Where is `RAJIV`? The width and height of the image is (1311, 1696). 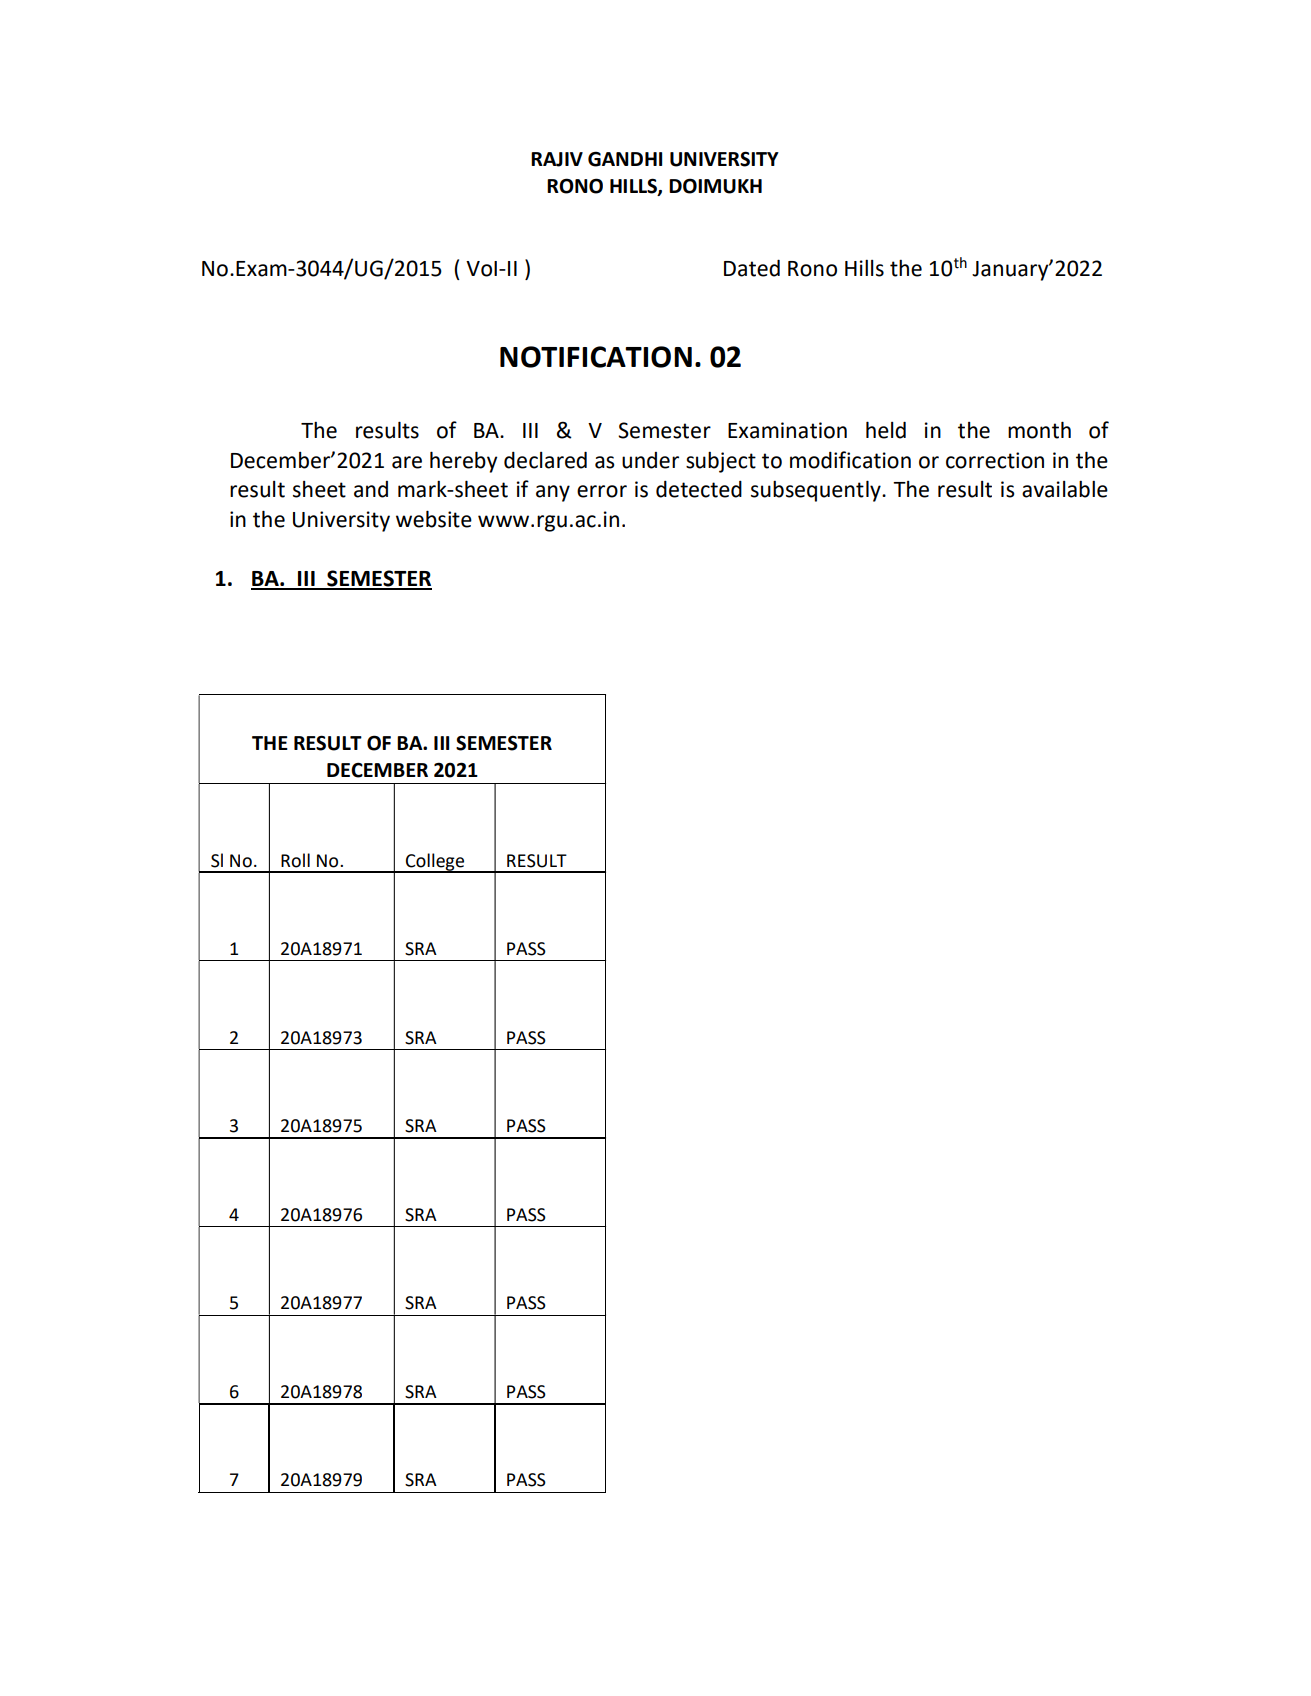
RAJIV is located at coordinates (557, 159).
